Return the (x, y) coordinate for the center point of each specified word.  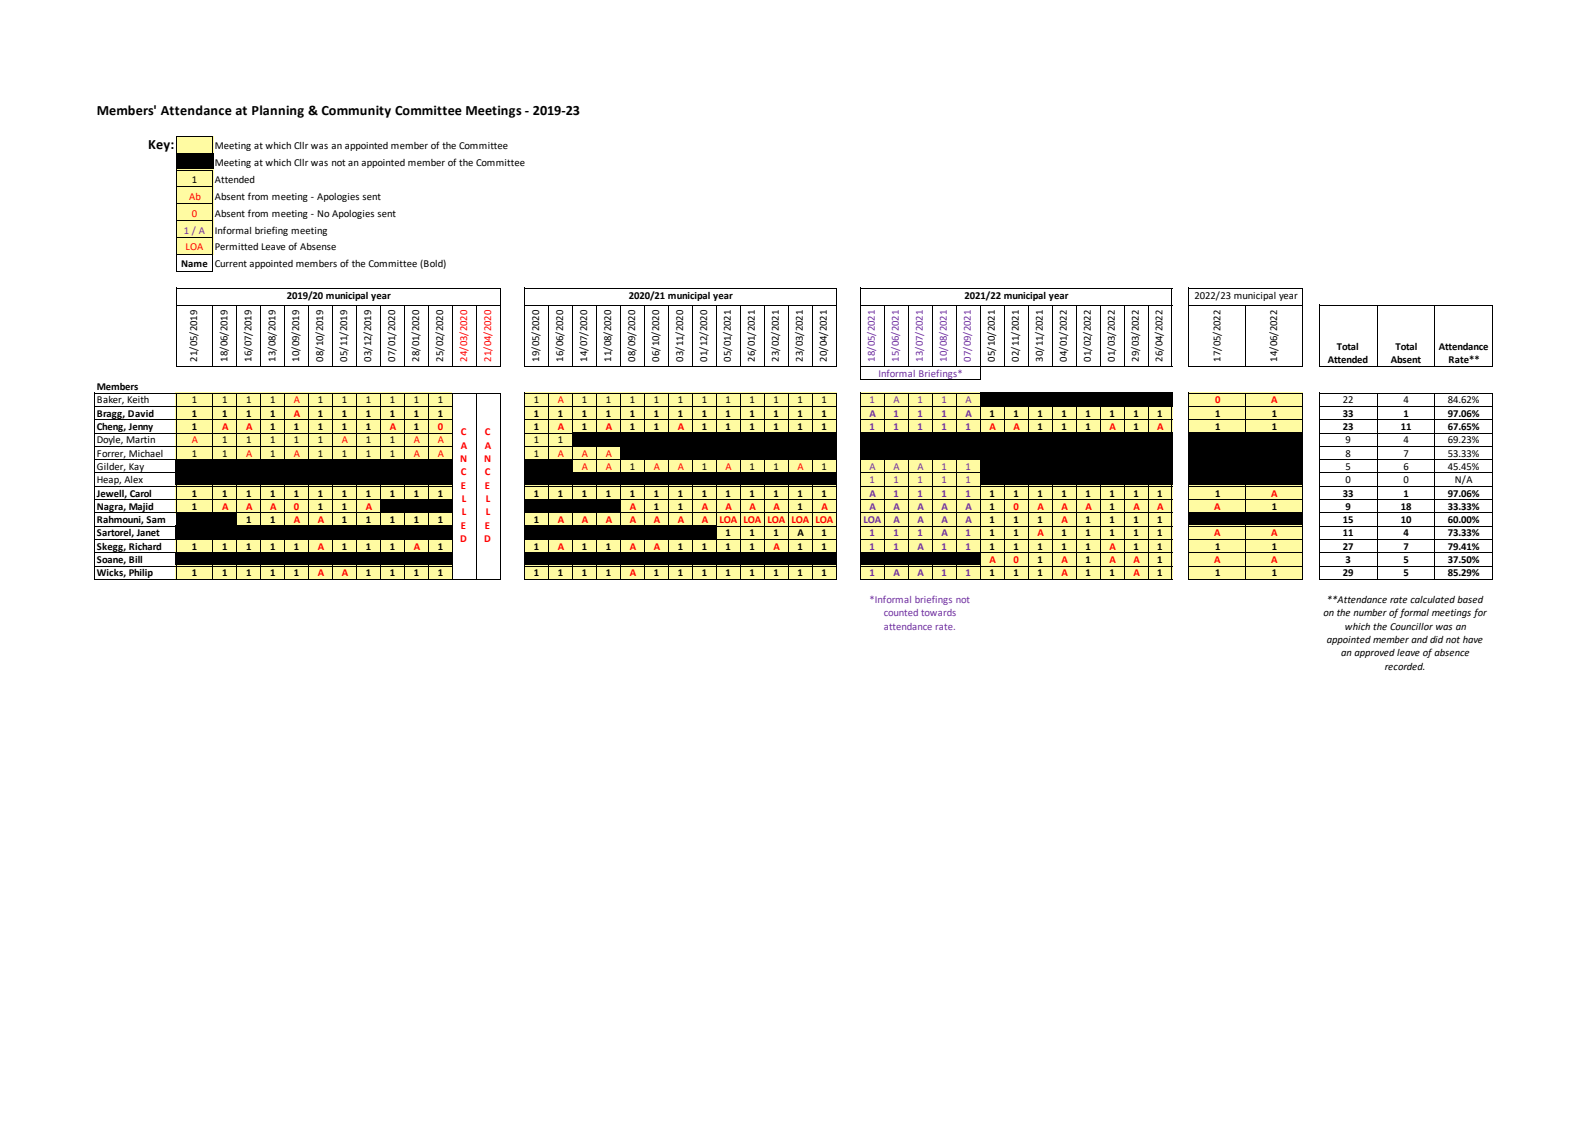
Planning (278, 111)
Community (356, 111)
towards (938, 612)
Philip (141, 574)
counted (901, 612)
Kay (137, 468)
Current (231, 263)
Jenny (141, 428)
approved (1374, 653)
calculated (1432, 599)
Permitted (236, 246)
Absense (318, 246)
